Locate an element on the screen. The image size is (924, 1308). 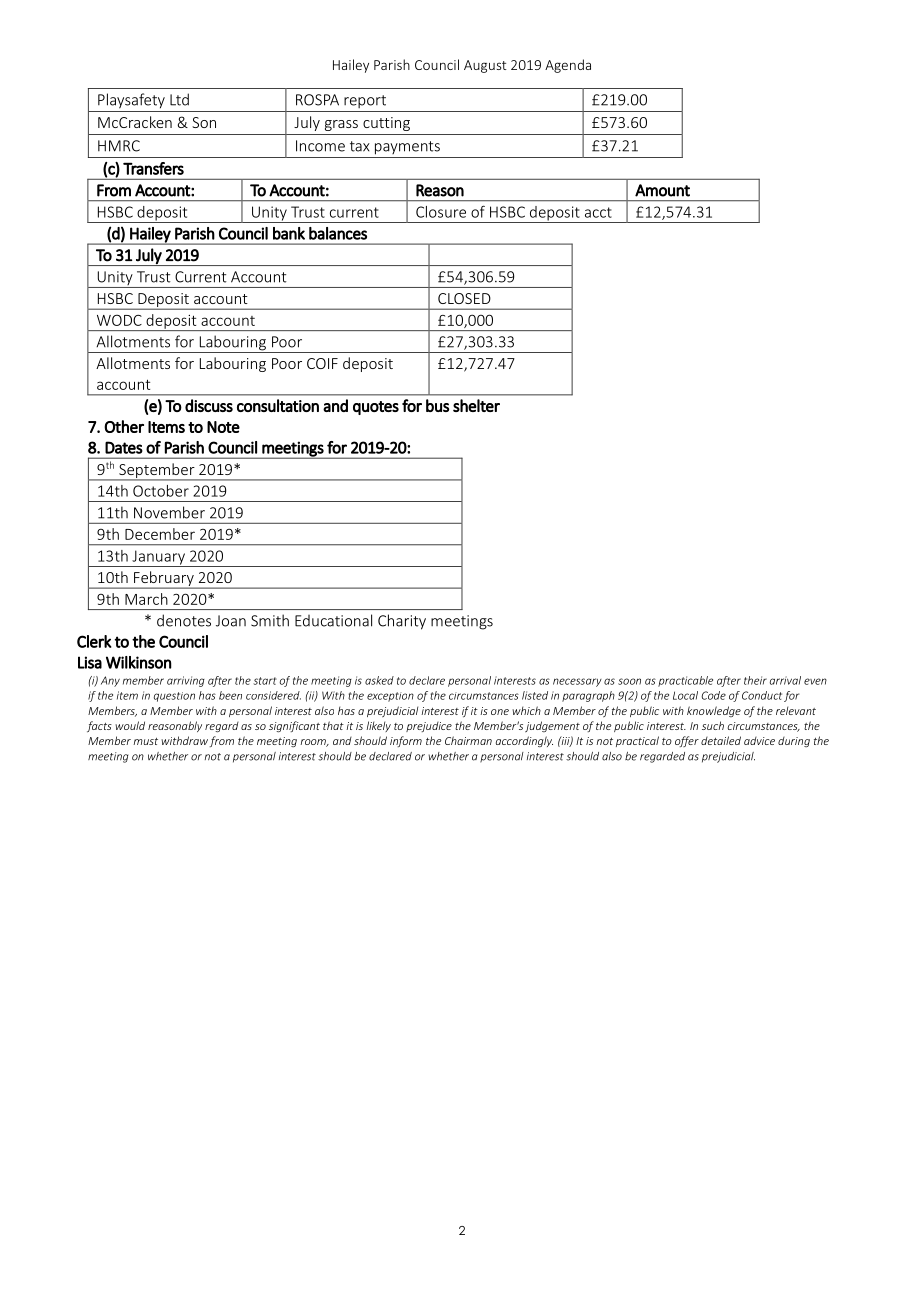
bus is located at coordinates (437, 405).
